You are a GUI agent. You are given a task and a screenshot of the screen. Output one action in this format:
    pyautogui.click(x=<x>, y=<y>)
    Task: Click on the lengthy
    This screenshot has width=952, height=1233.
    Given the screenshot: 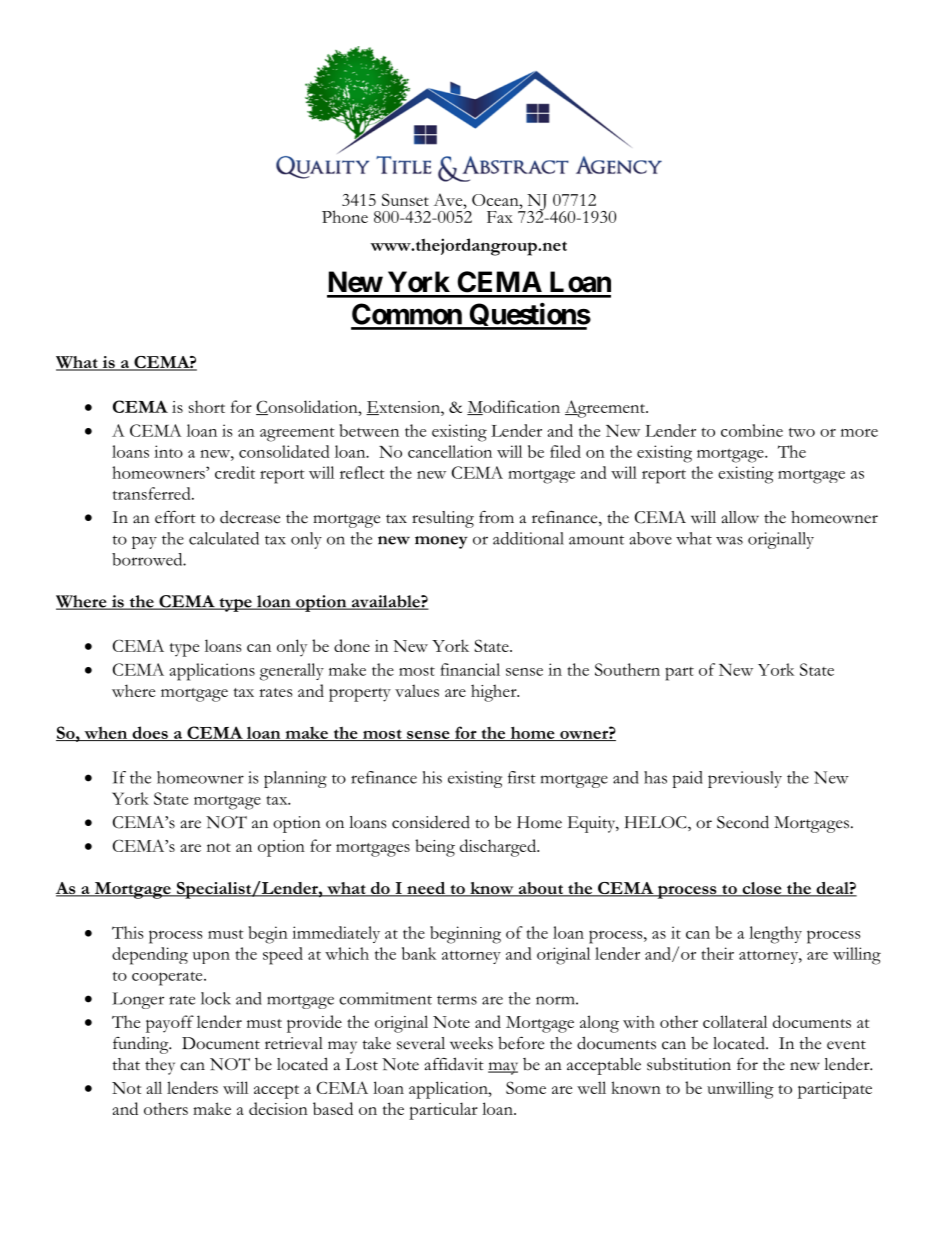 What is the action you would take?
    pyautogui.click(x=775, y=935)
